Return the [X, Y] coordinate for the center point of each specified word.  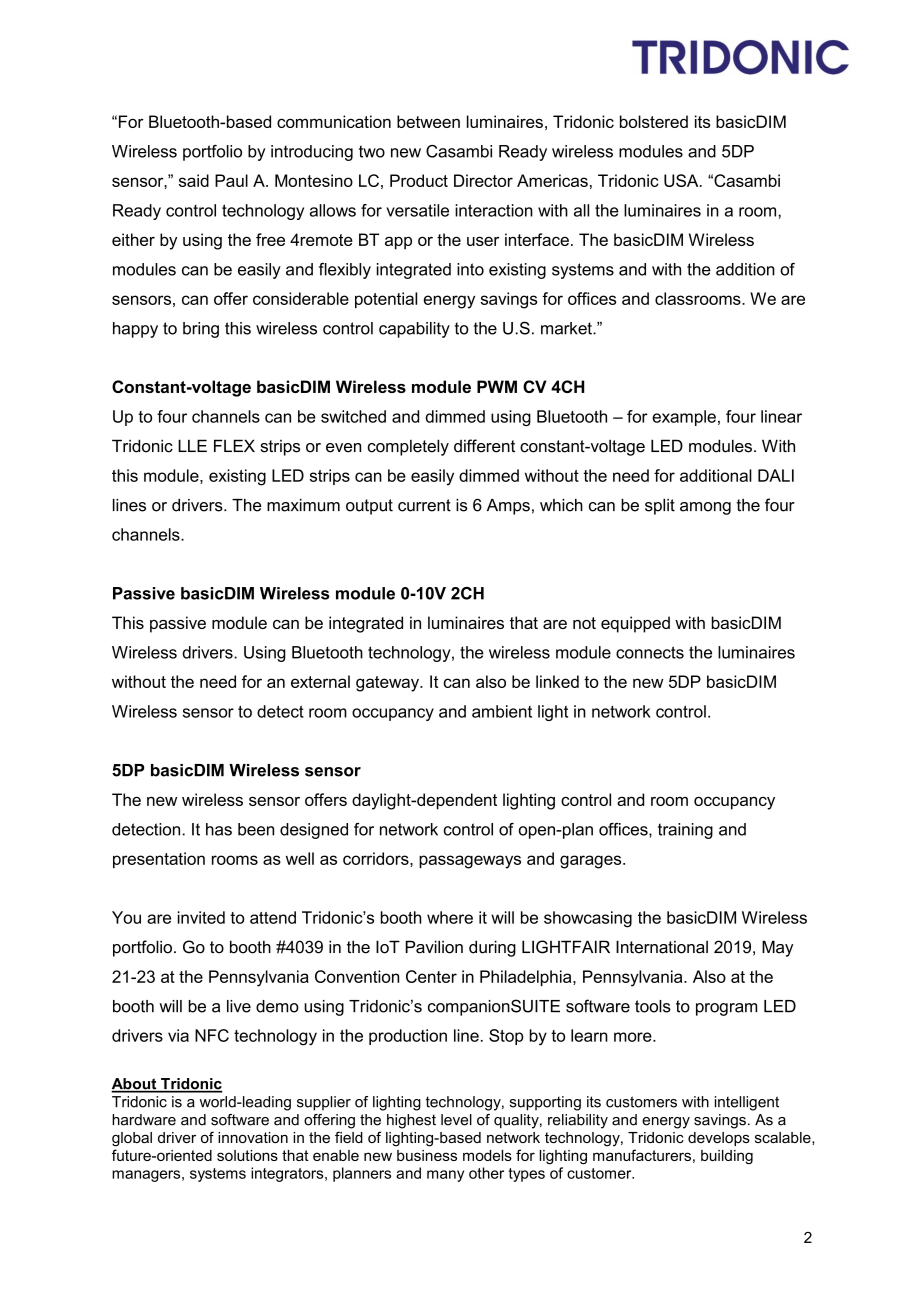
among [705, 508]
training [685, 831]
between [428, 121]
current [424, 505]
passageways [470, 862]
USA [682, 180]
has [219, 829]
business [427, 1155]
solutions [247, 1155]
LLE [192, 445]
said [194, 180]
